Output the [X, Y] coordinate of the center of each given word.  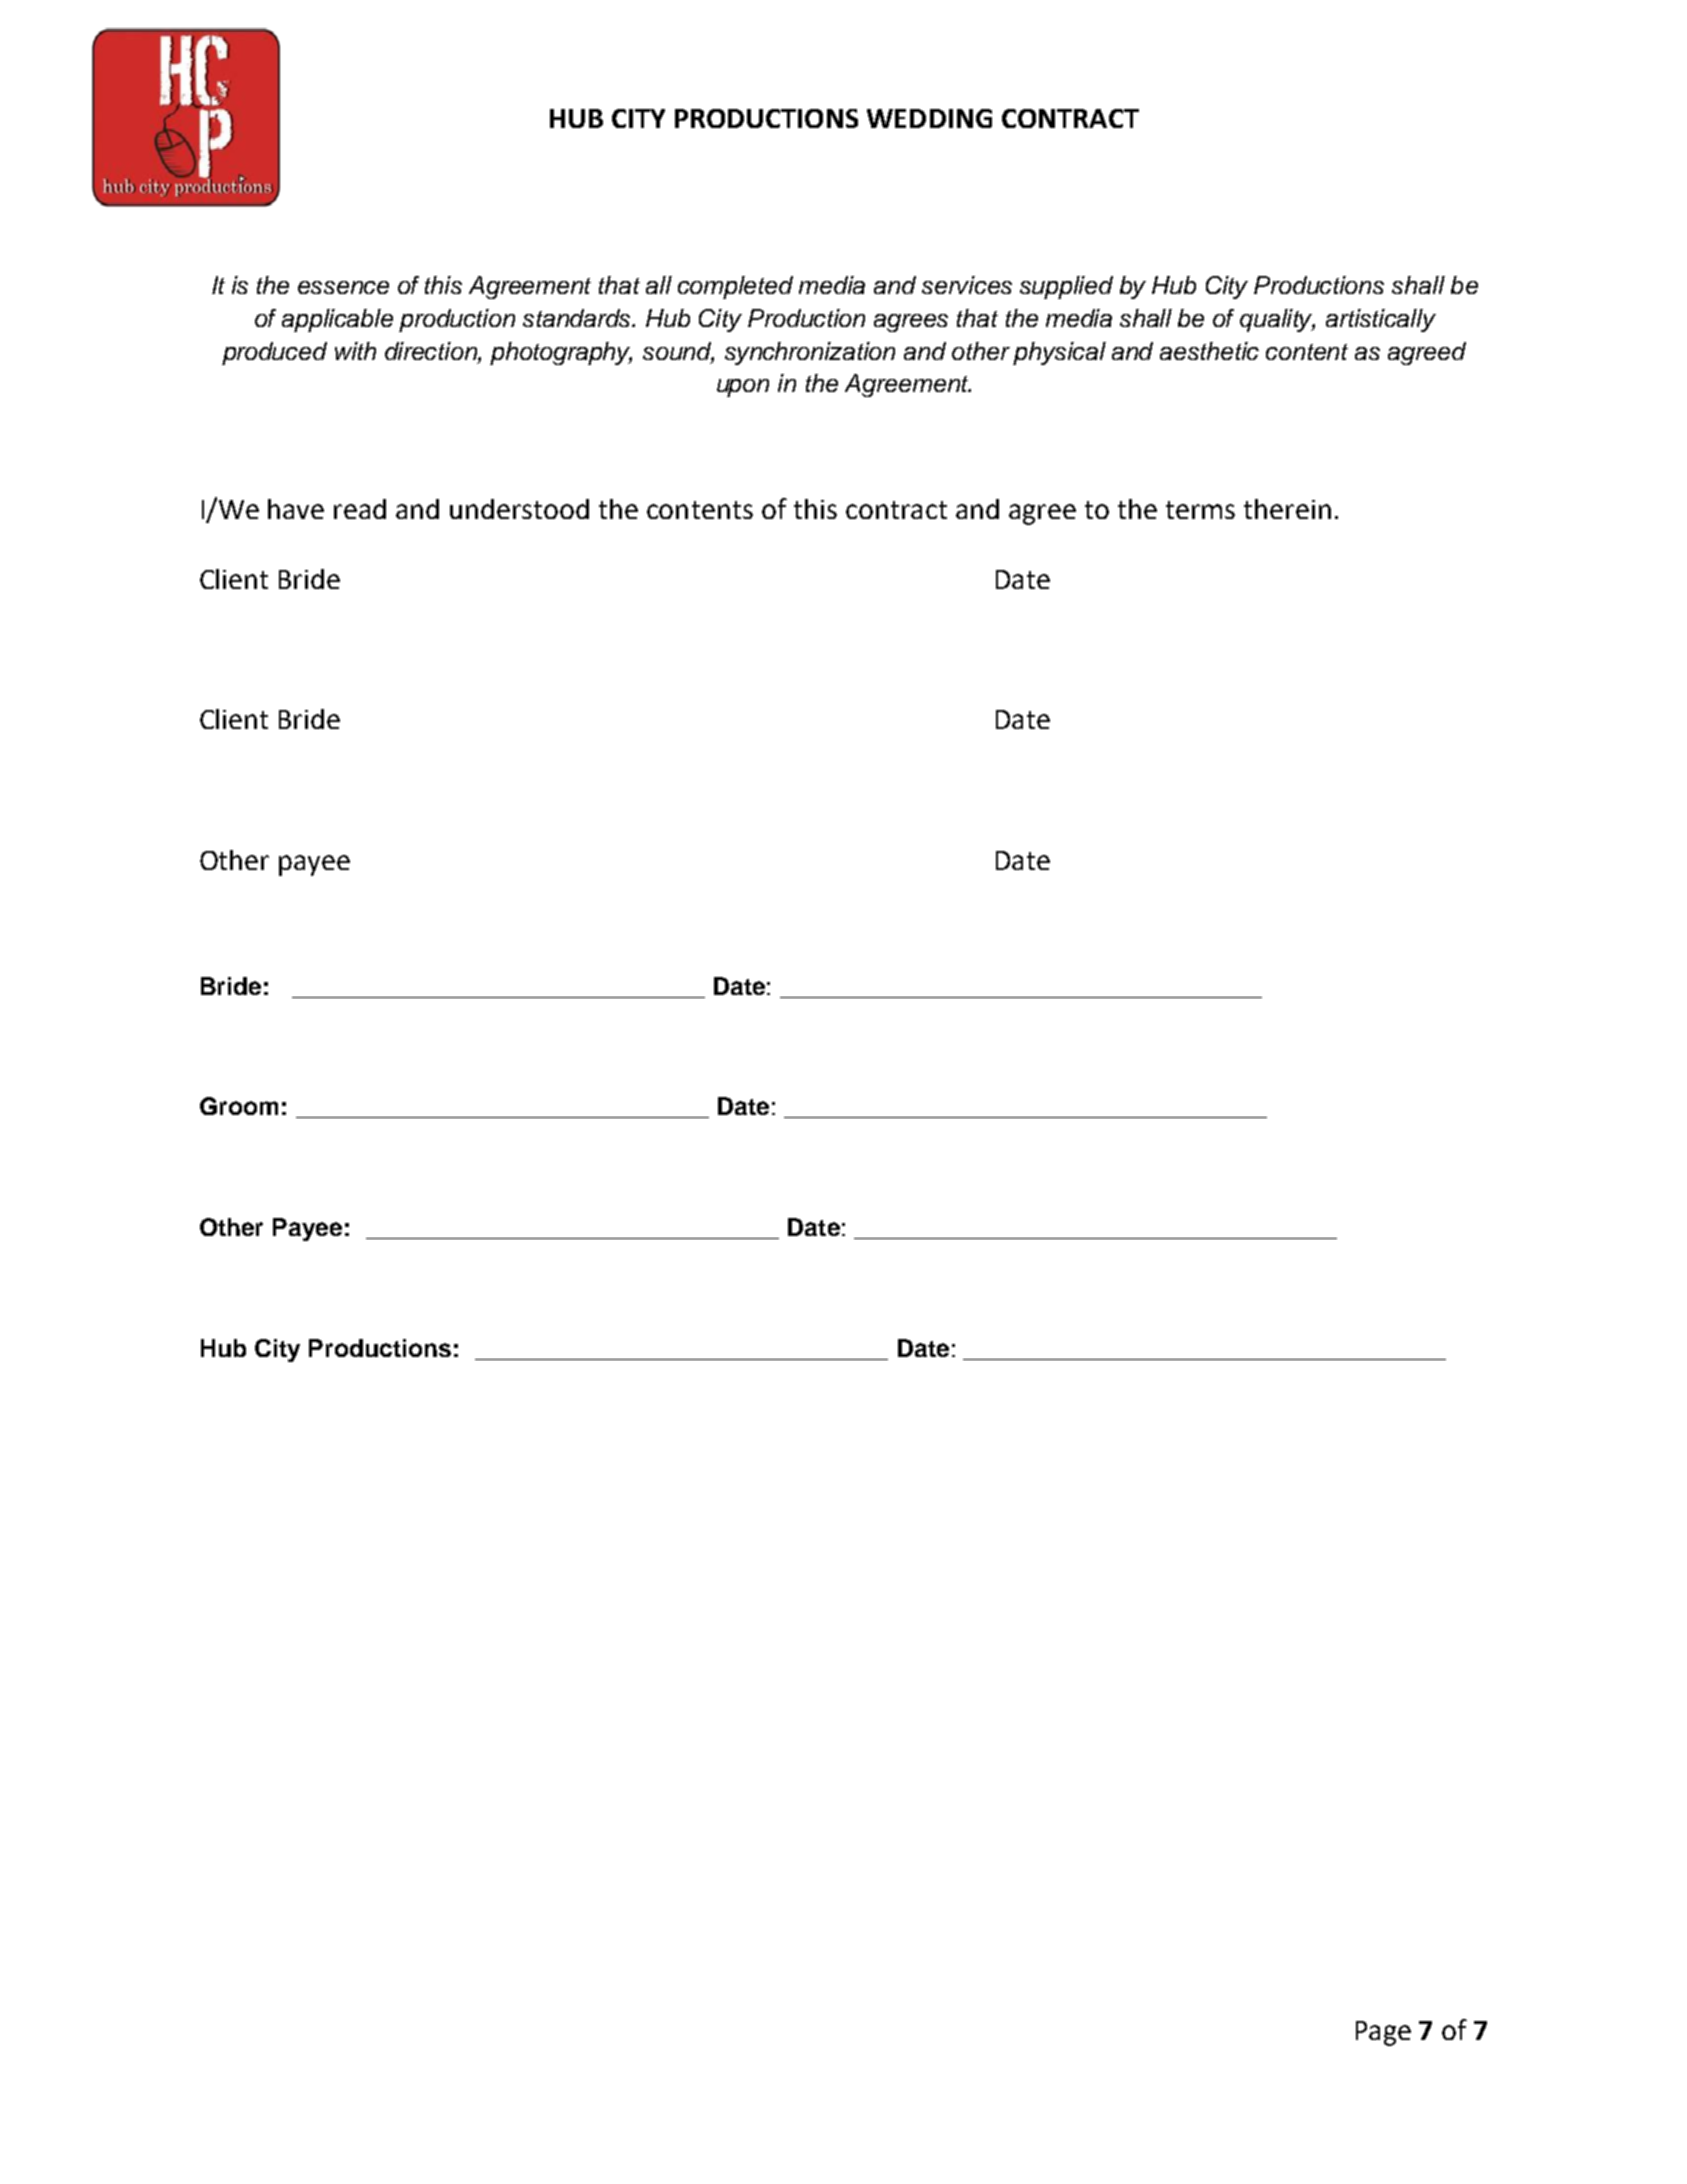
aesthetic [1209, 351]
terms [1200, 510]
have [296, 509]
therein [1287, 509]
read [360, 509]
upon [743, 388]
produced [274, 353]
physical [1059, 353]
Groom [239, 1106]
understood [519, 509]
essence [343, 287]
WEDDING [929, 118]
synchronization [810, 353]
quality [1277, 320]
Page [1383, 2033]
